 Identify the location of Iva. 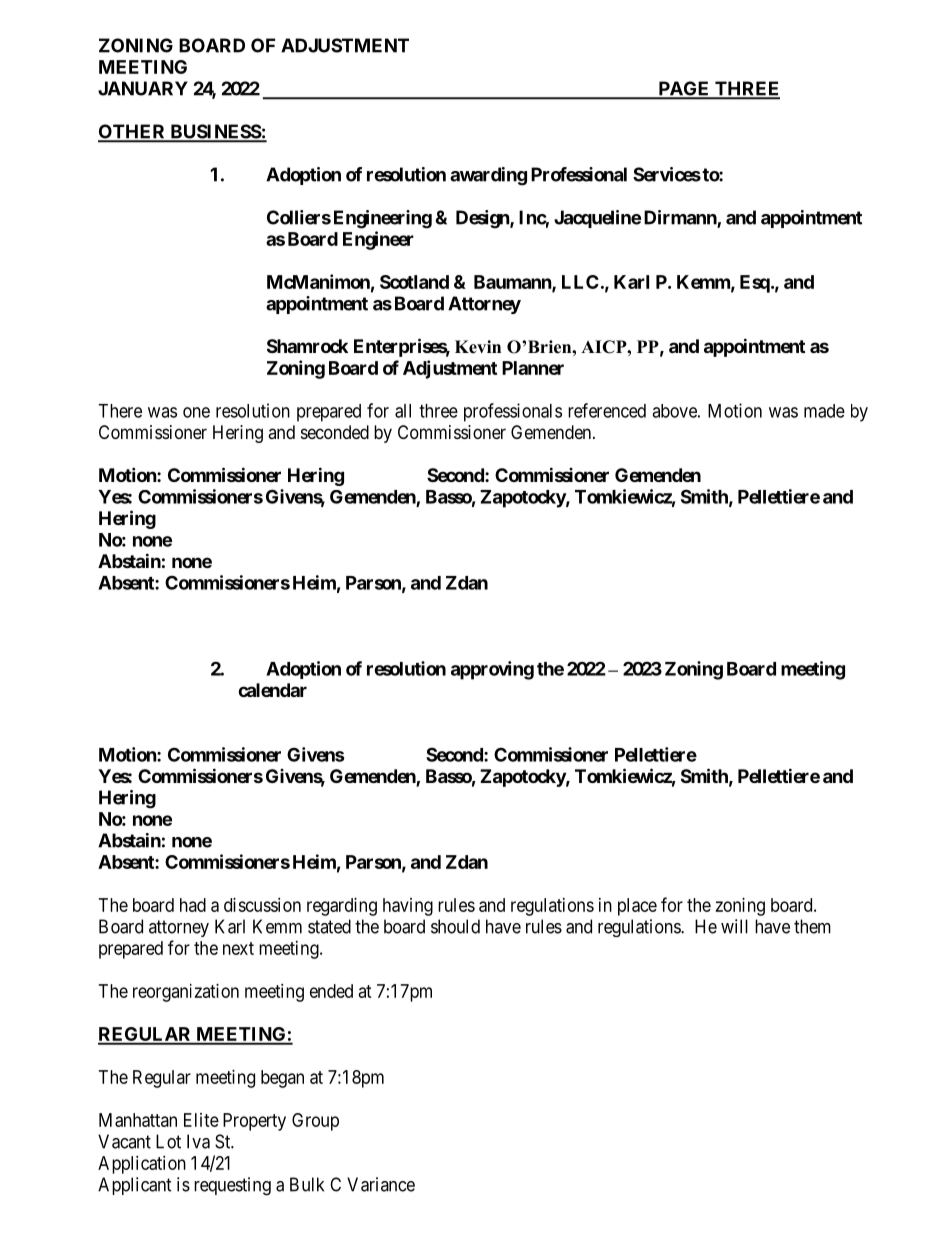
(198, 1141).
